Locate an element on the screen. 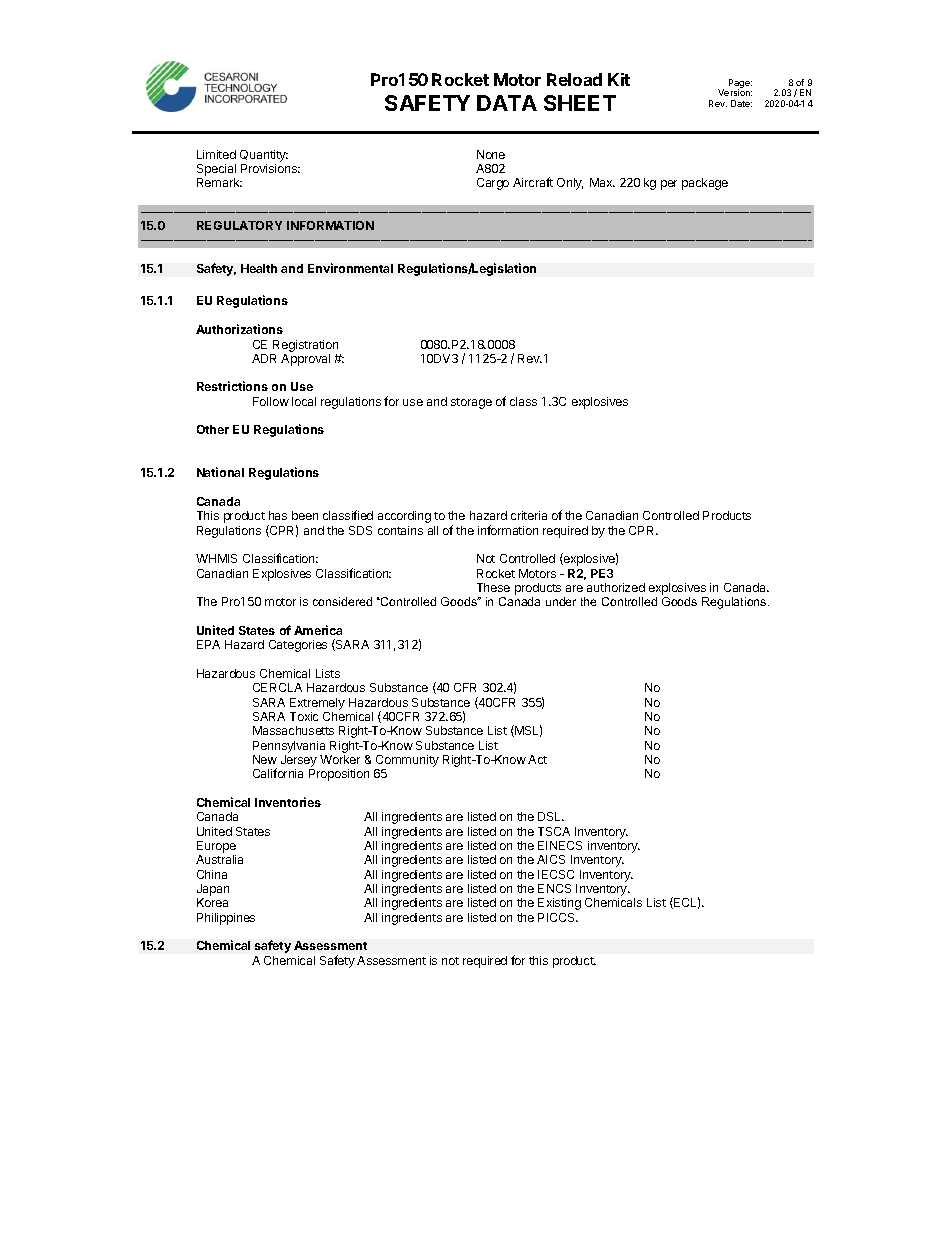  authorized is located at coordinates (616, 587).
